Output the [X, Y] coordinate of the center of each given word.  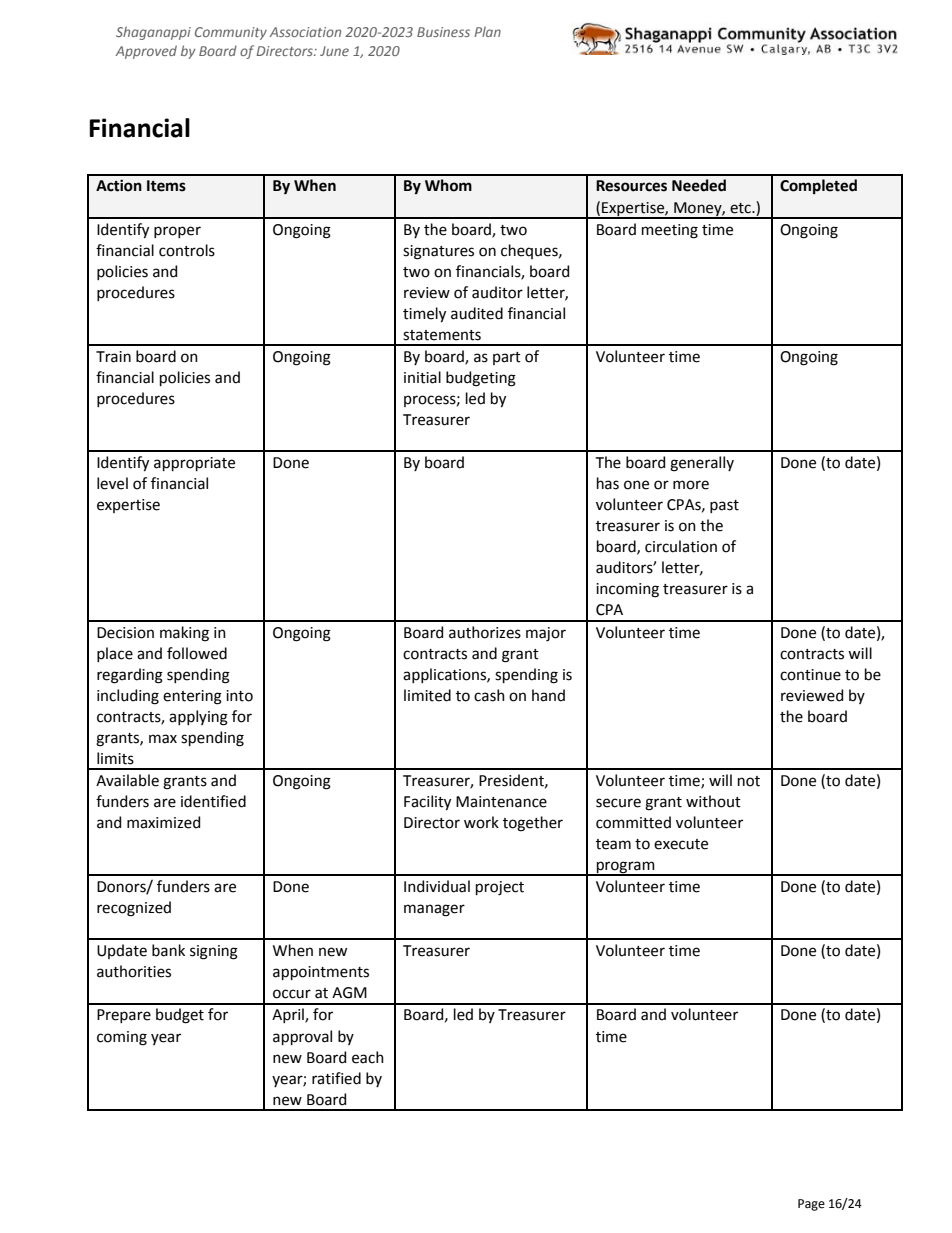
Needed [699, 185]
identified [213, 801]
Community [231, 33]
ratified [336, 1078]
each [368, 1057]
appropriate [194, 464]
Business [443, 32]
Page [811, 1205]
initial [422, 377]
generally [702, 464]
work [481, 822]
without [713, 801]
